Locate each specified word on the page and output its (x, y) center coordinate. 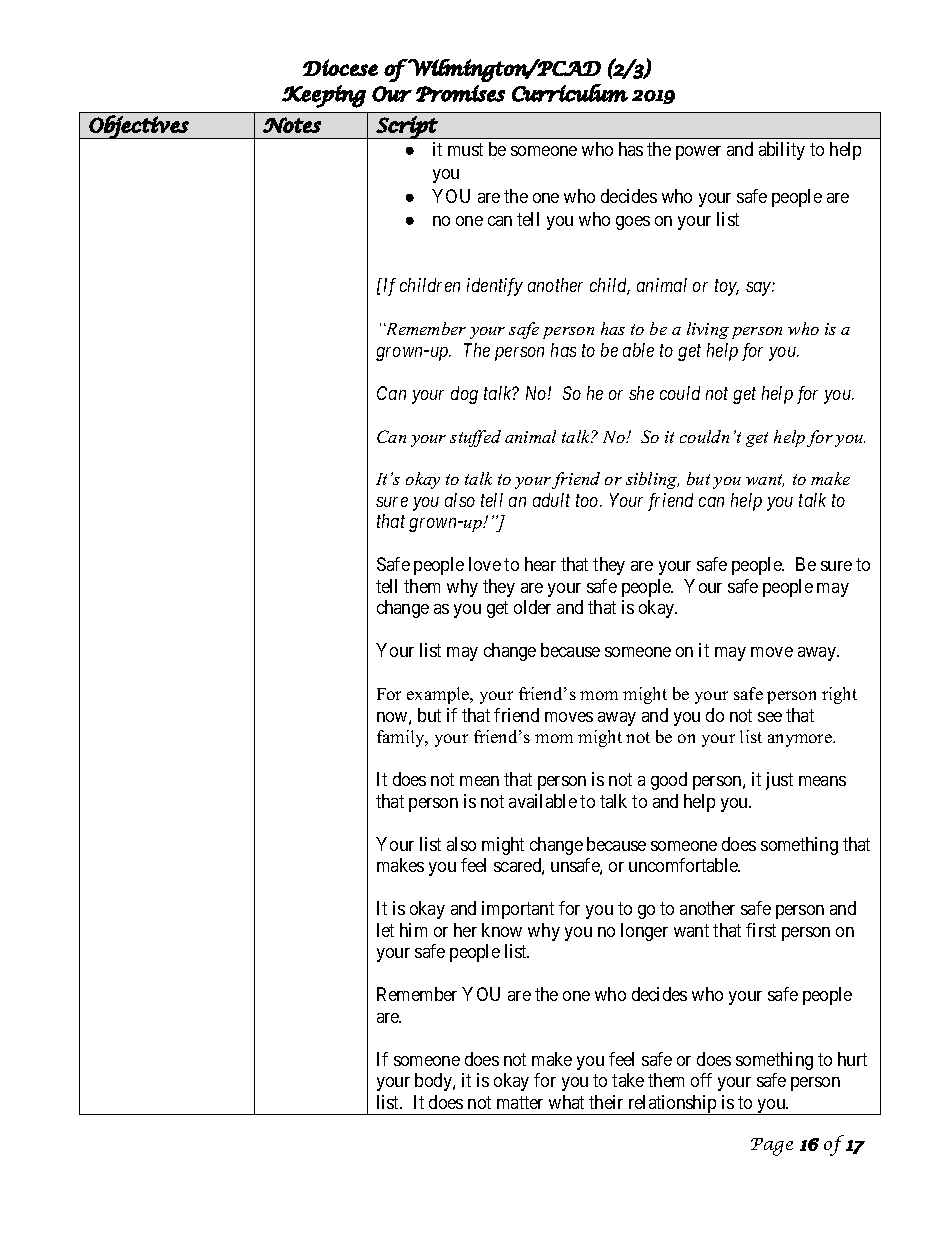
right (839, 695)
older (532, 607)
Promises (460, 93)
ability (782, 151)
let (385, 930)
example (439, 695)
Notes (292, 125)
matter (520, 1102)
